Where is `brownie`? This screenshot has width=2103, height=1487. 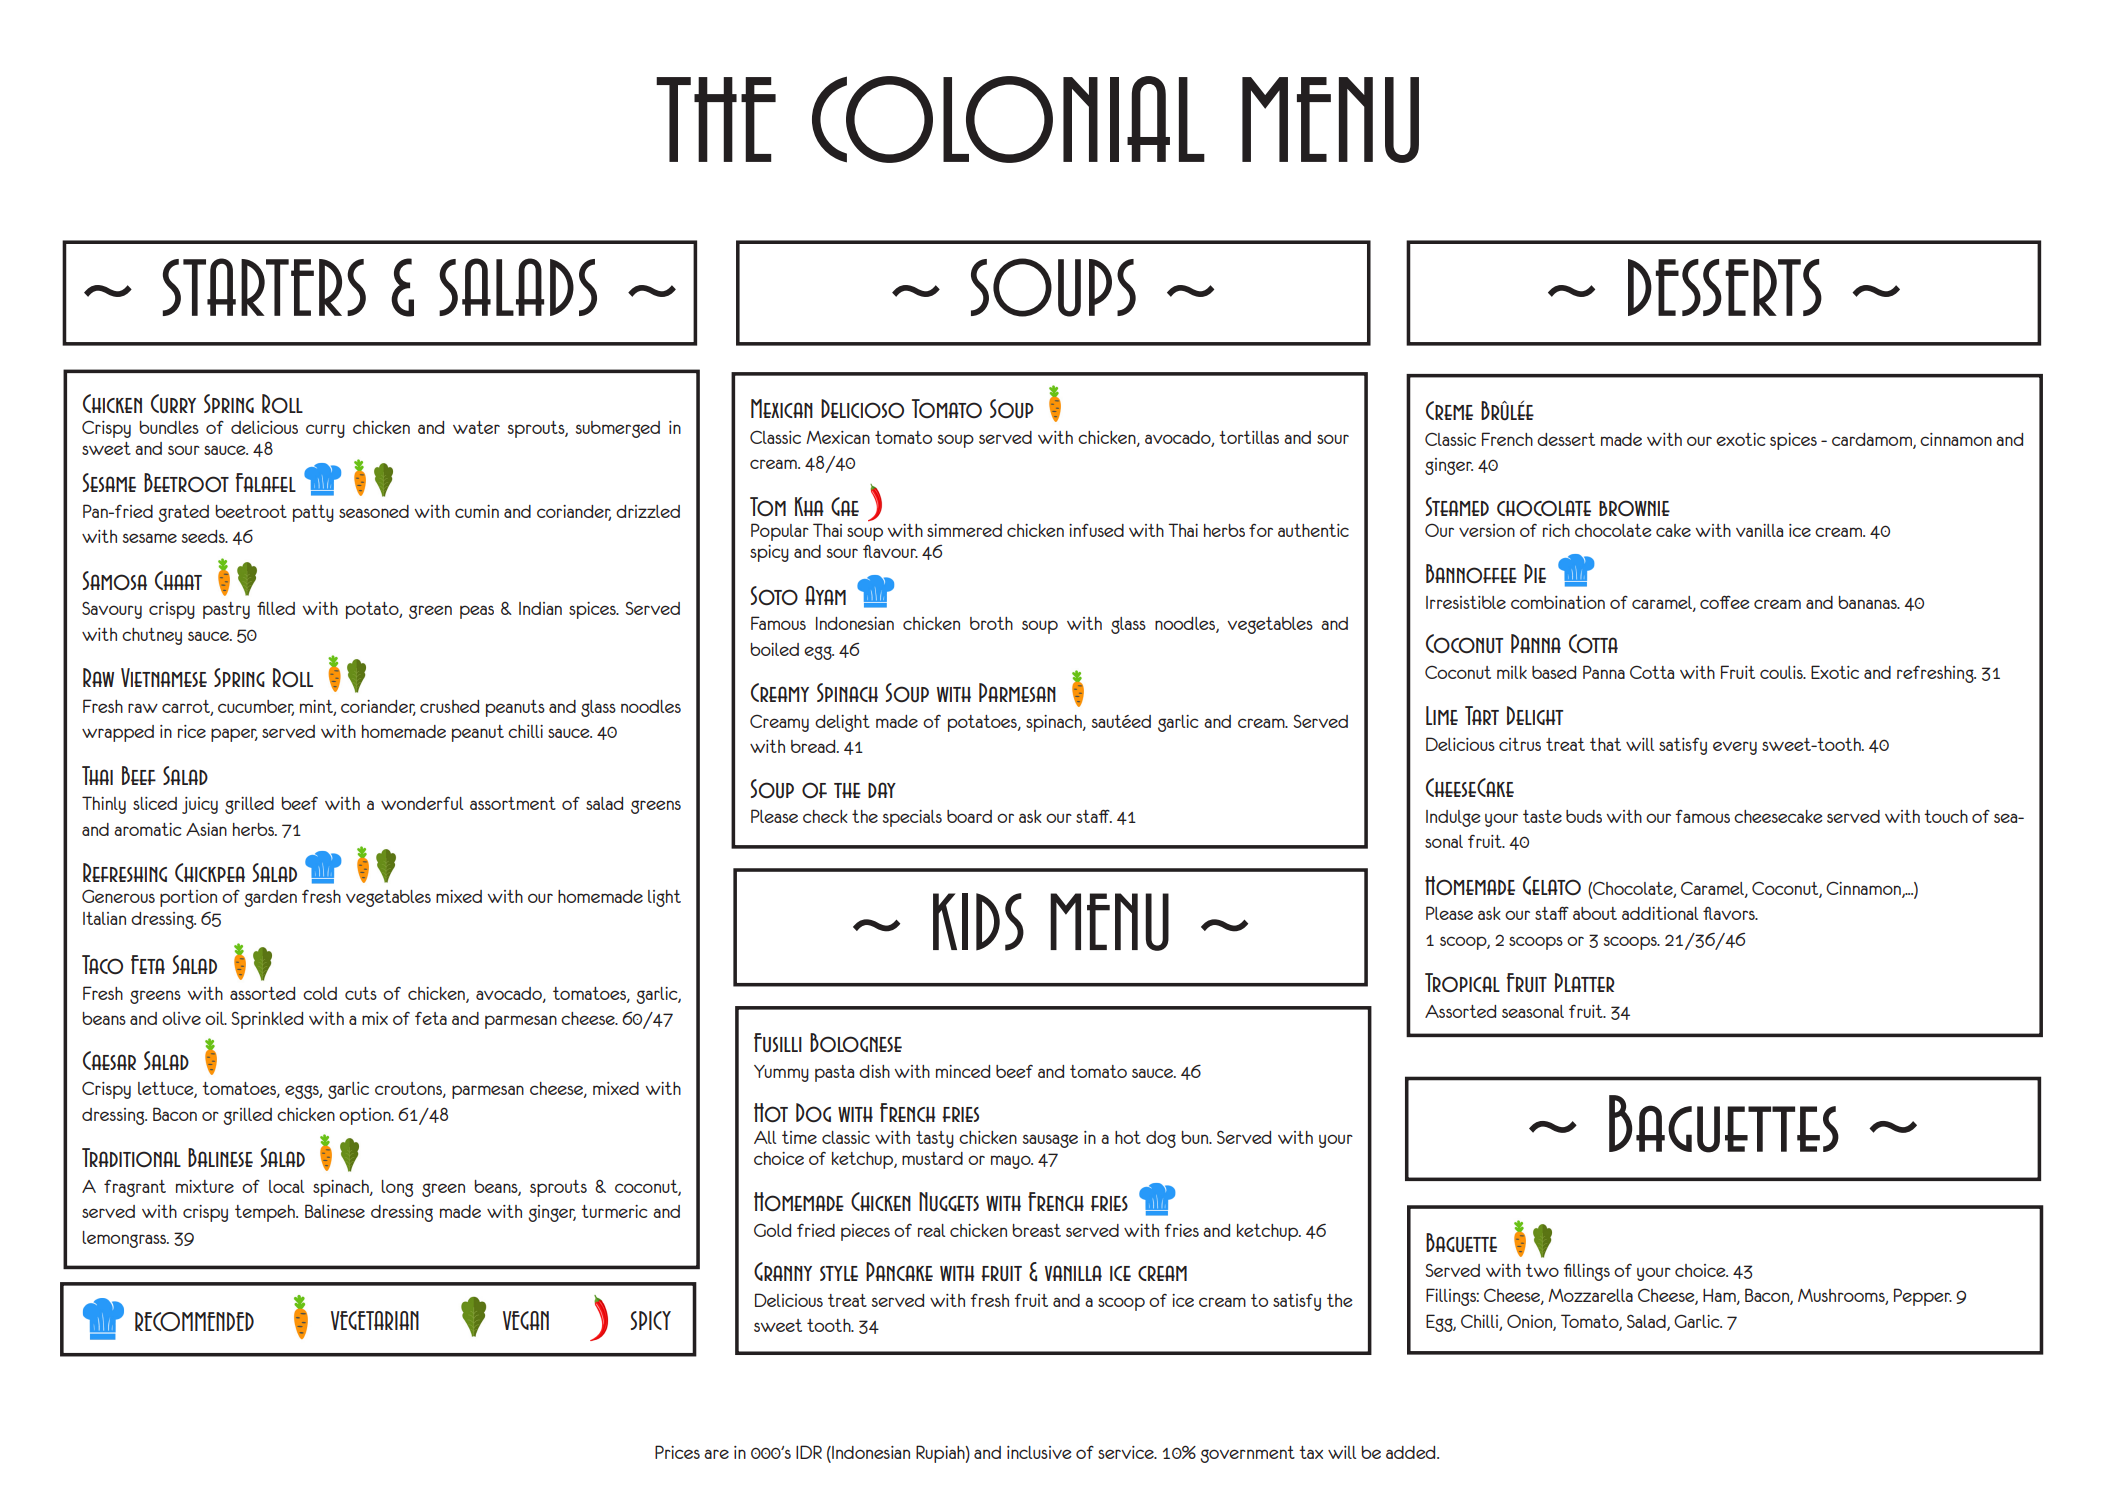
brownie is located at coordinates (1634, 508).
